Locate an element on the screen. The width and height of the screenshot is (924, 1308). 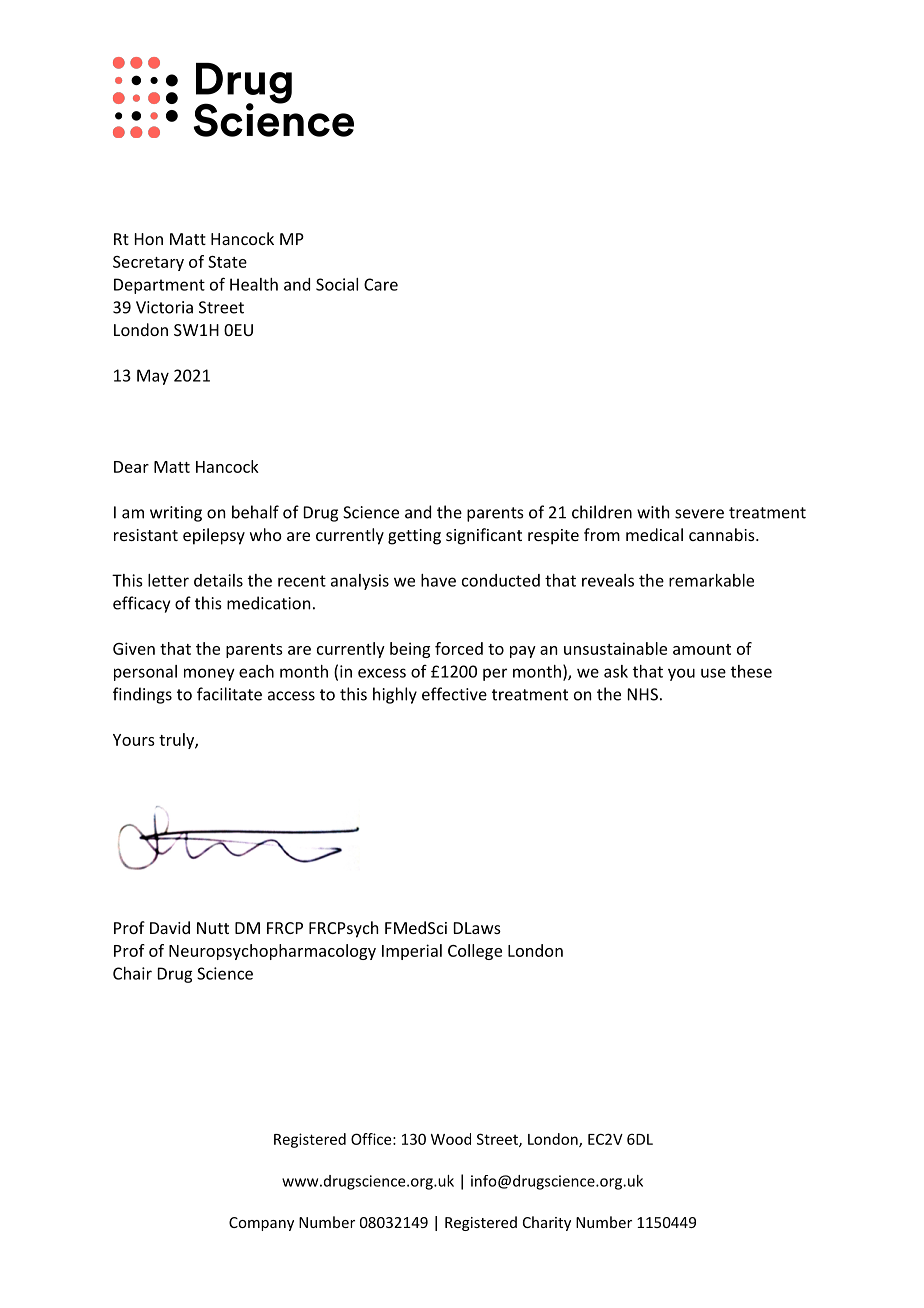
NHS is located at coordinates (643, 694).
